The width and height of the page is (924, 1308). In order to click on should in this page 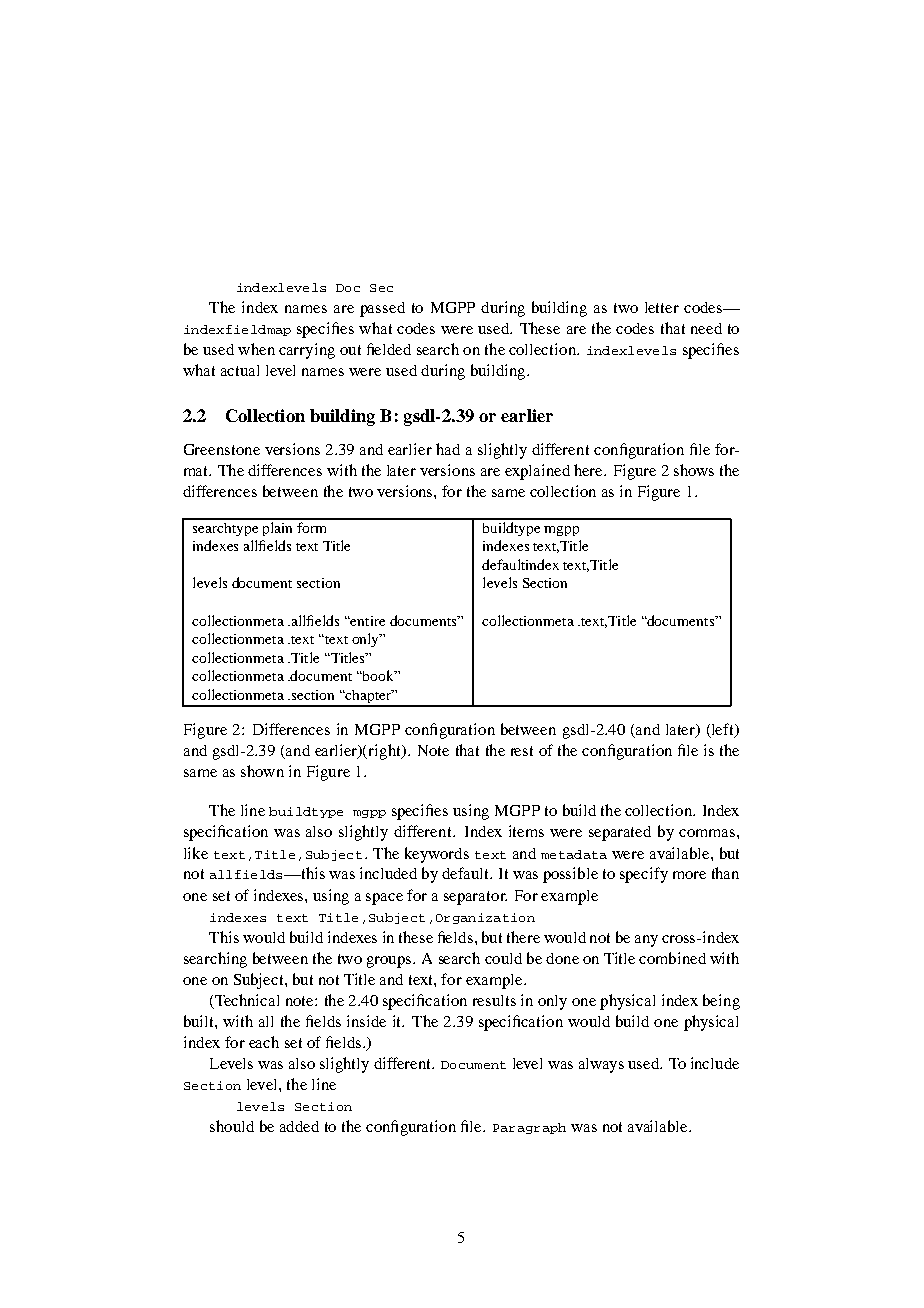, I will do `click(232, 1126)`.
